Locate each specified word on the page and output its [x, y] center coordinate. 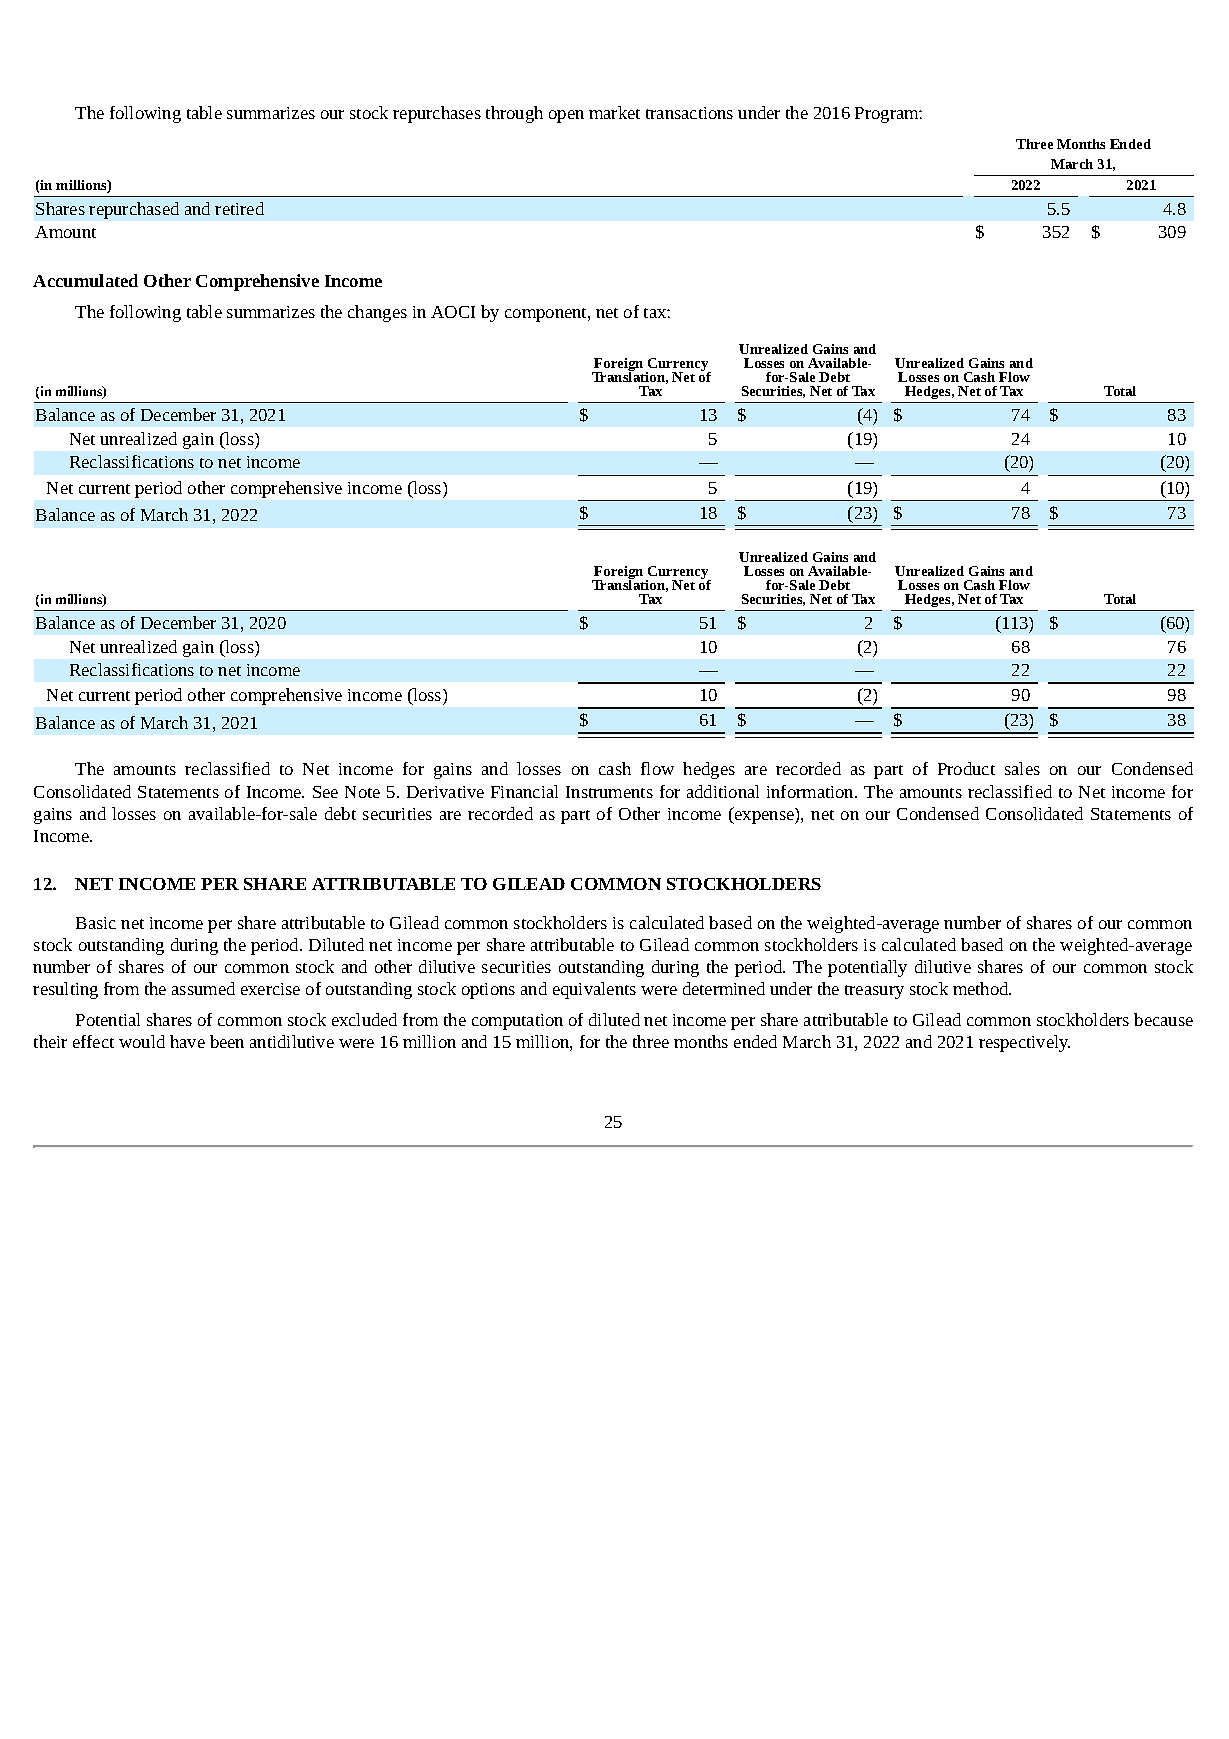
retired [239, 208]
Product [966, 768]
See [325, 792]
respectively [1024, 1043]
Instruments [609, 792]
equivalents [594, 990]
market [614, 112]
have [187, 1041]
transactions [689, 113]
